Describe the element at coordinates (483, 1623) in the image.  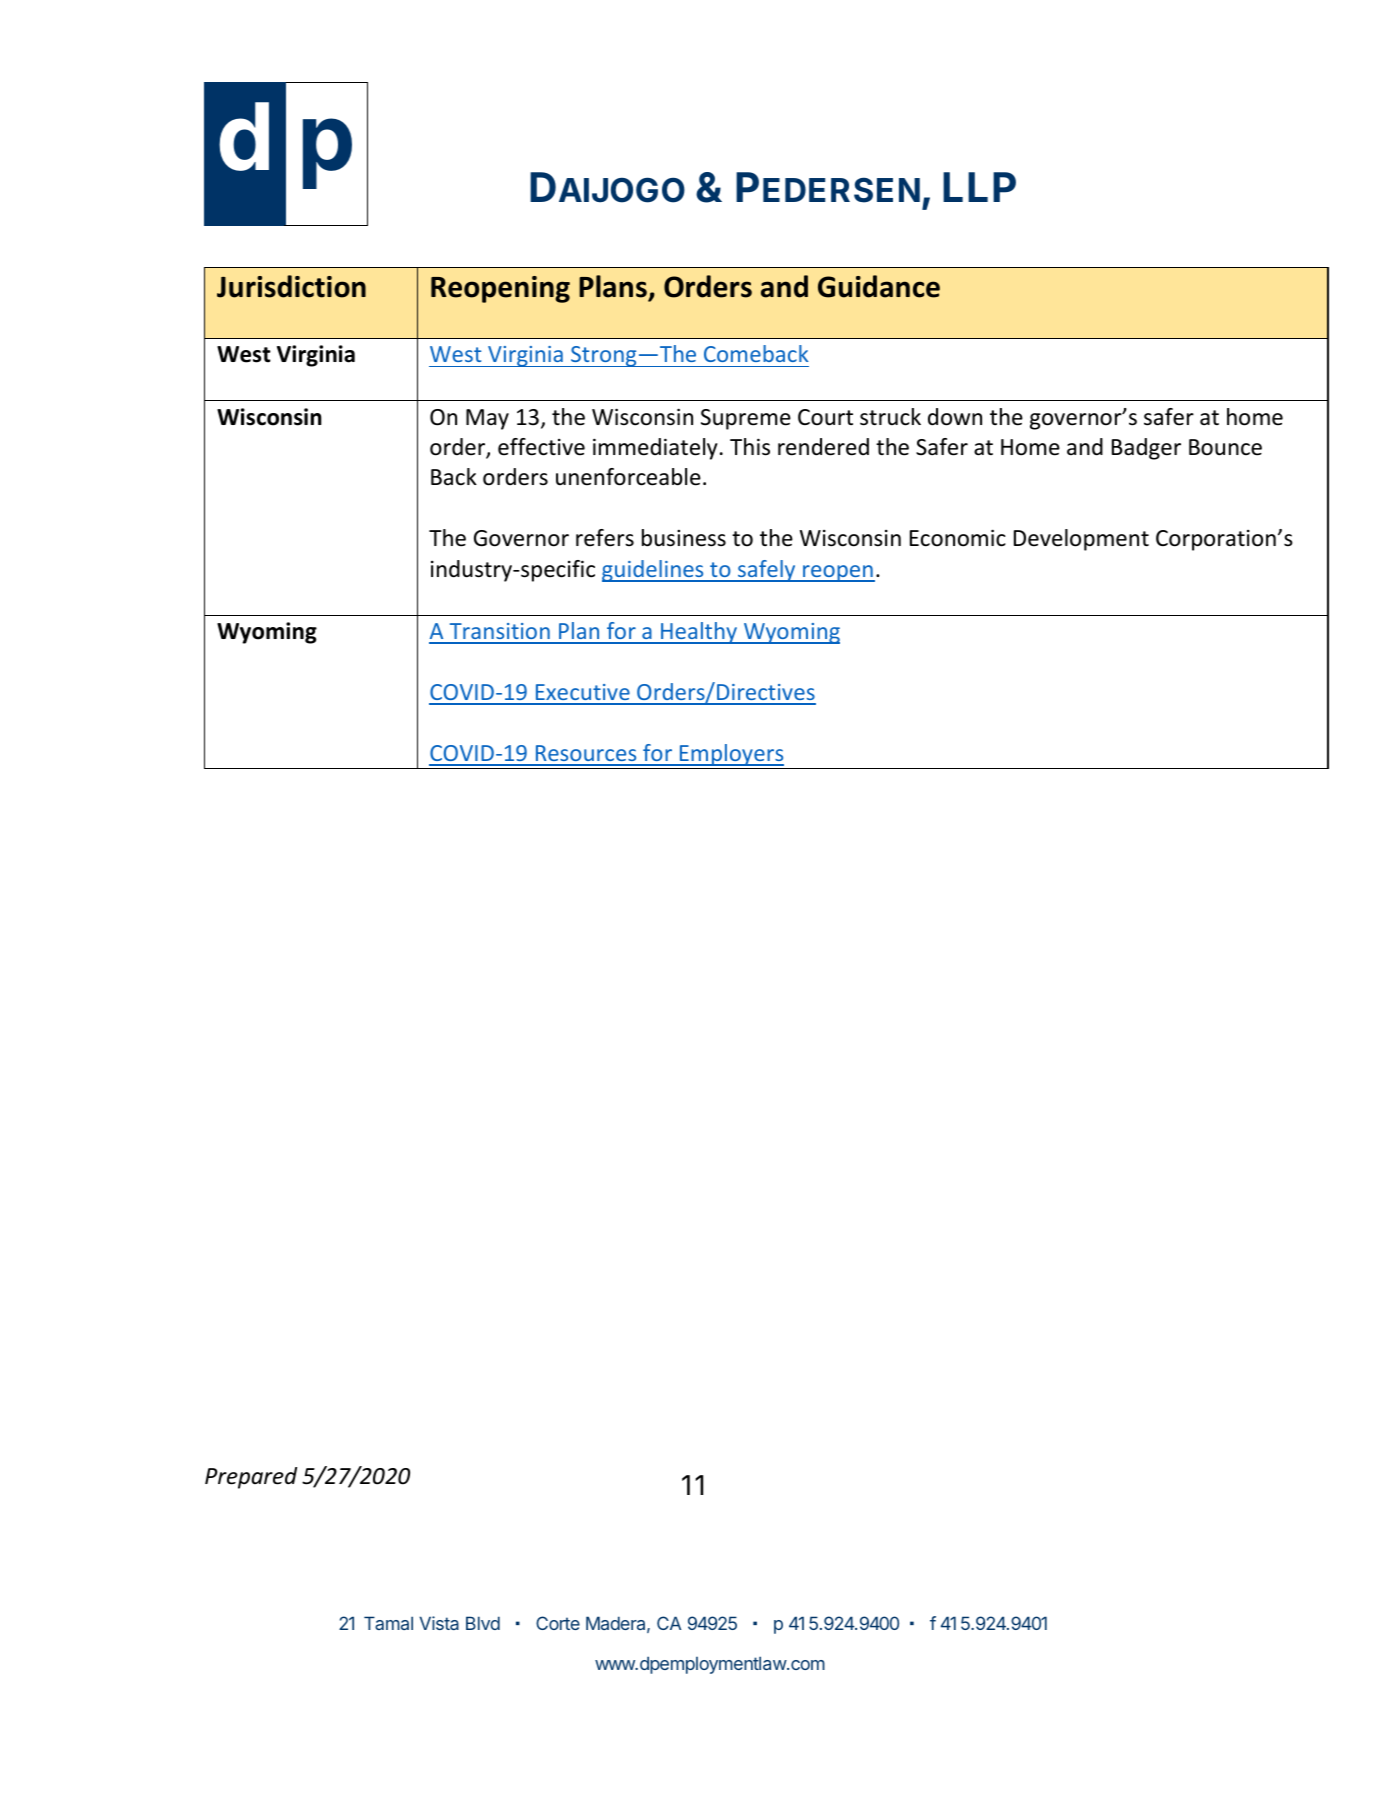
I see `Blvd` at that location.
